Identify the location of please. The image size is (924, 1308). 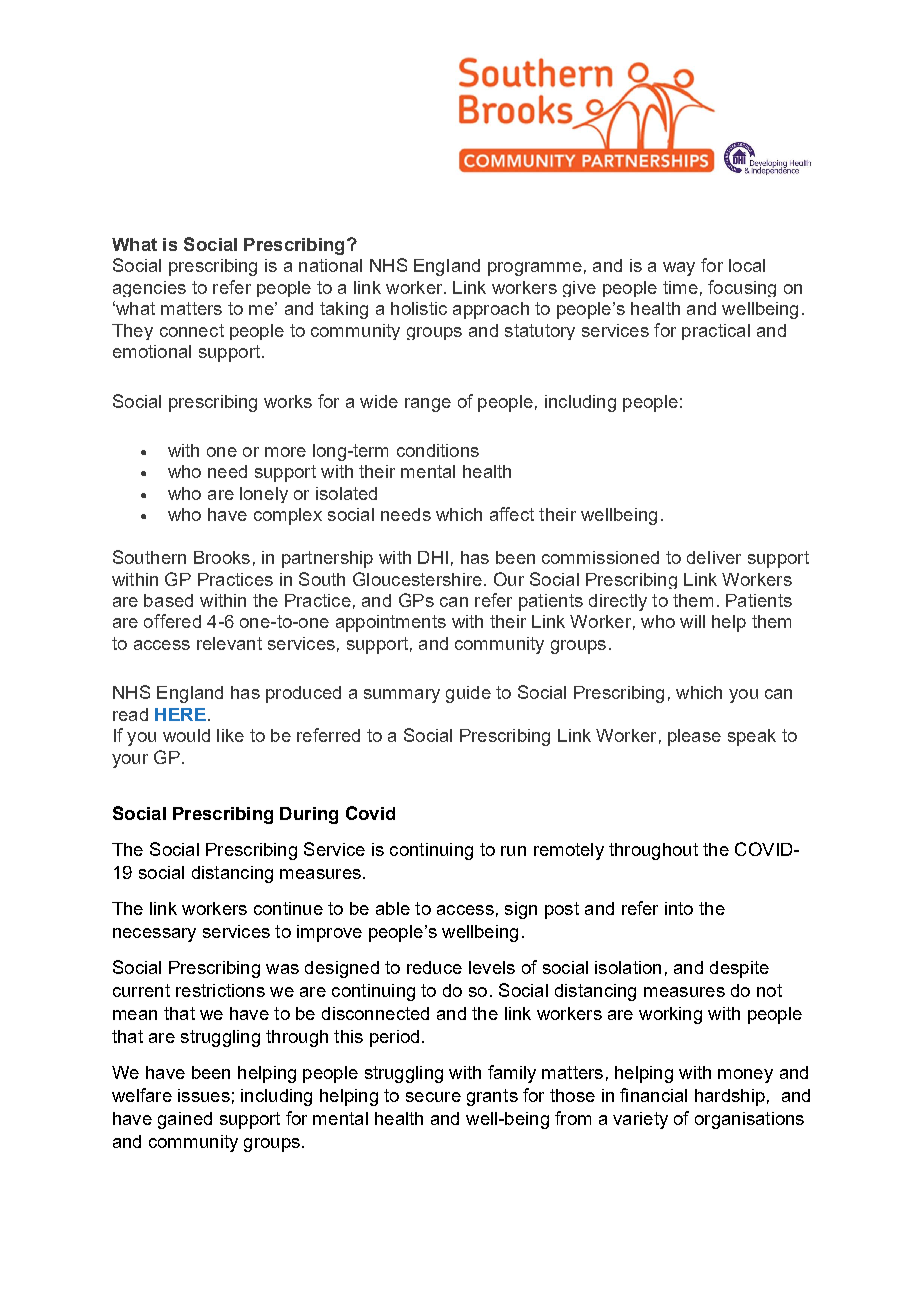
(694, 737).
